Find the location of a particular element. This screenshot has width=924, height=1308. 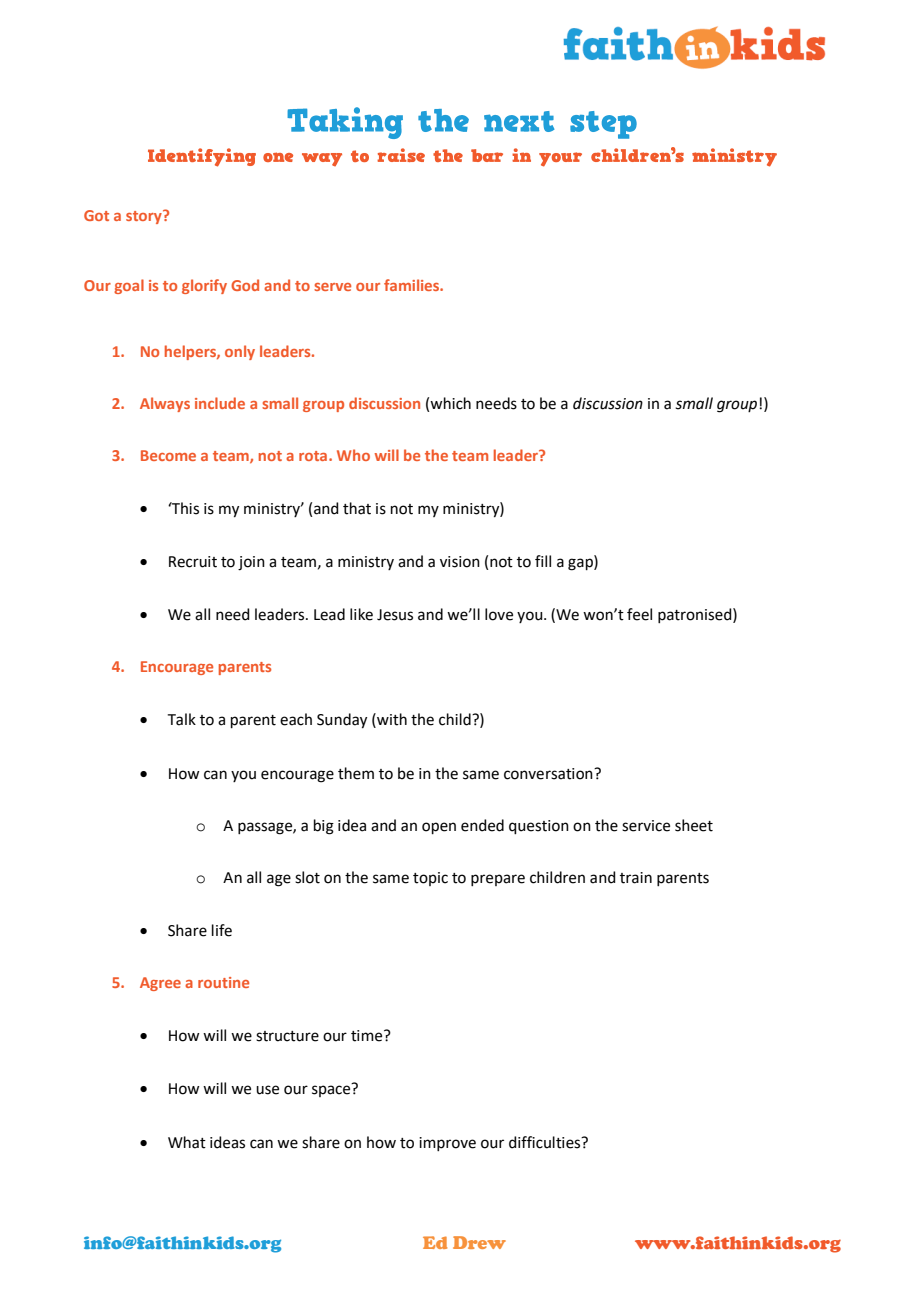

Who is located at coordinates (353, 455).
